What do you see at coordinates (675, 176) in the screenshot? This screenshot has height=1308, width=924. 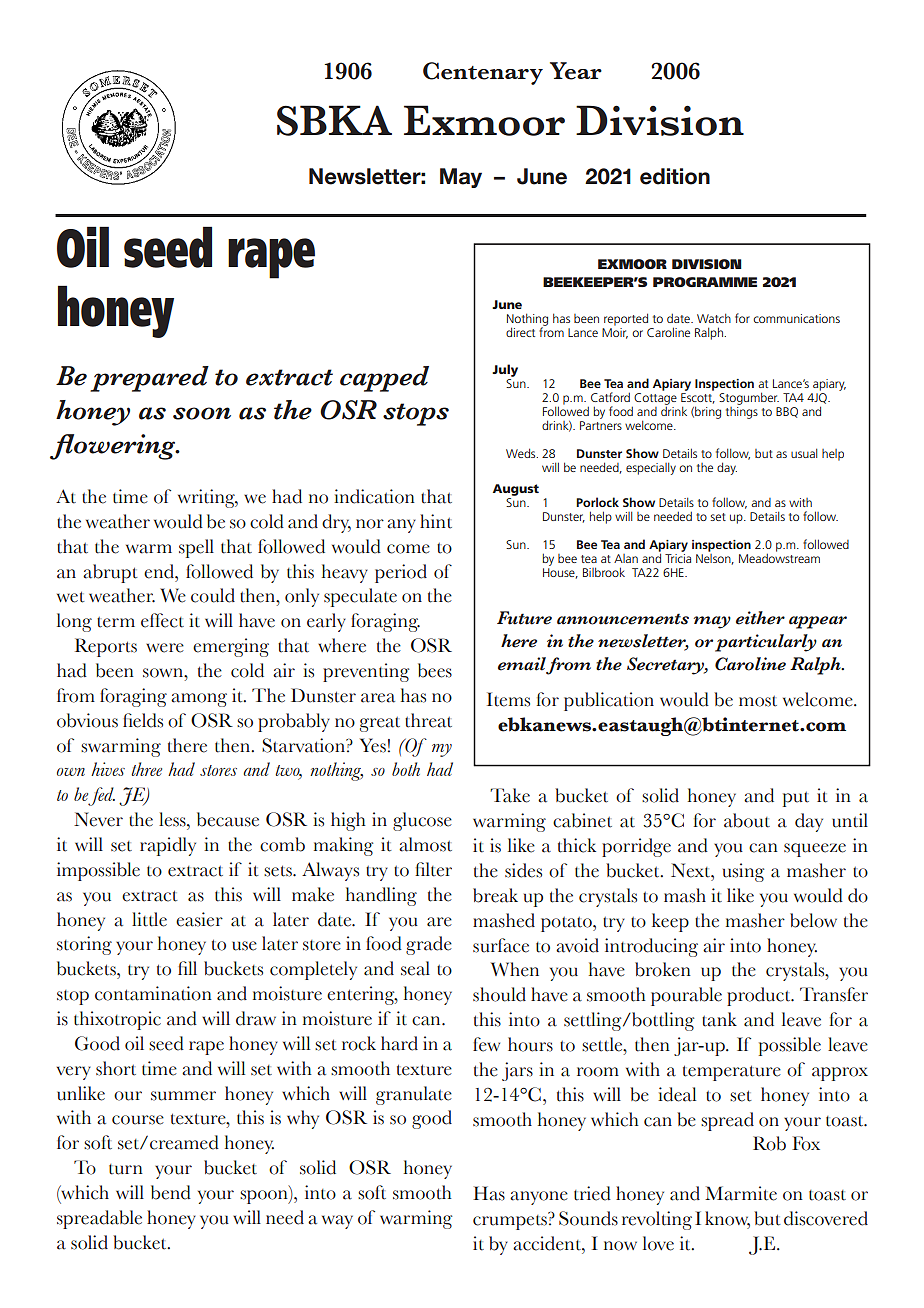 I see `edition` at bounding box center [675, 176].
